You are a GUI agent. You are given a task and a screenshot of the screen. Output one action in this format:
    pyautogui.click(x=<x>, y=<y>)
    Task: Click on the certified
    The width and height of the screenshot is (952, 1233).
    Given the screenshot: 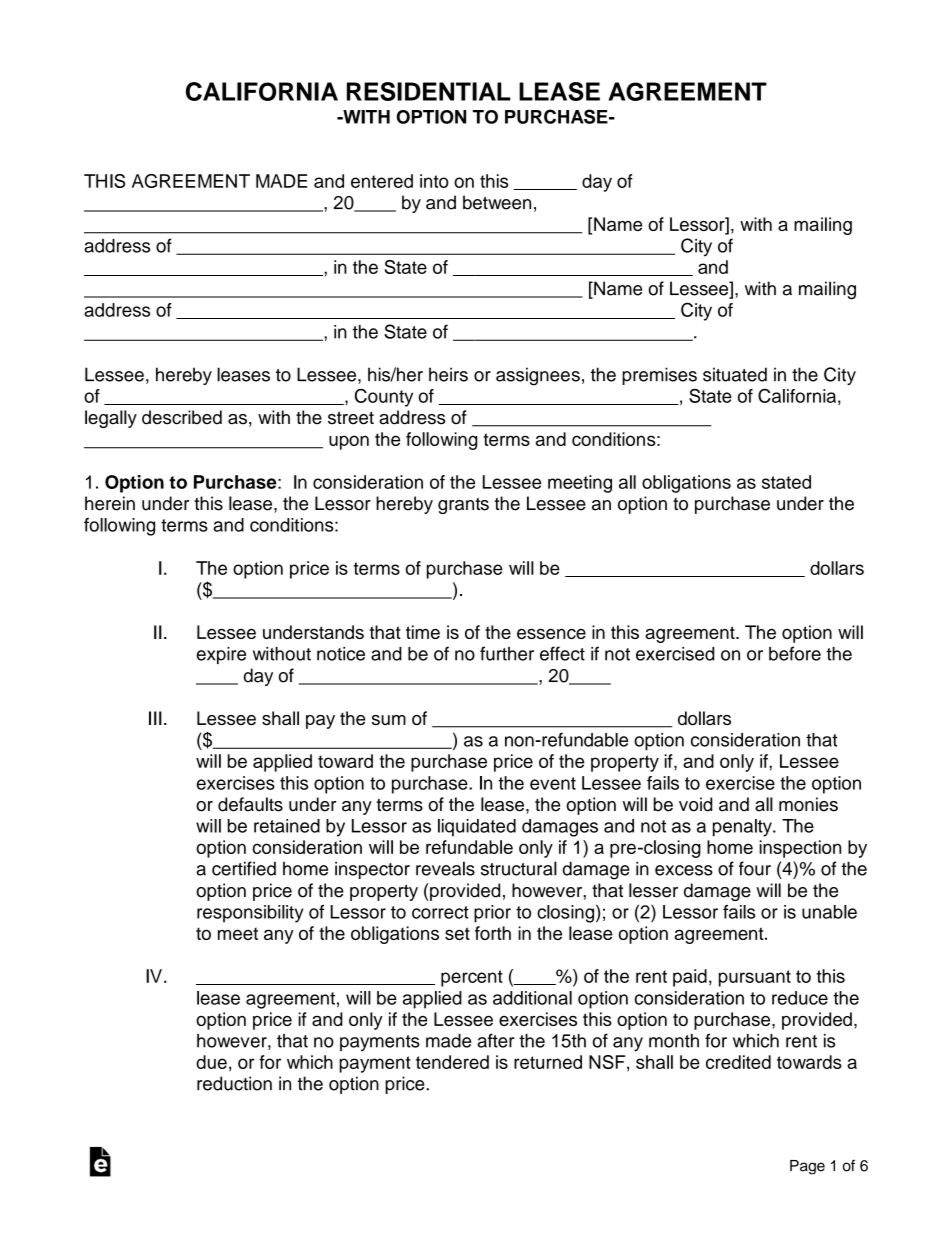 What is the action you would take?
    pyautogui.click(x=244, y=868)
